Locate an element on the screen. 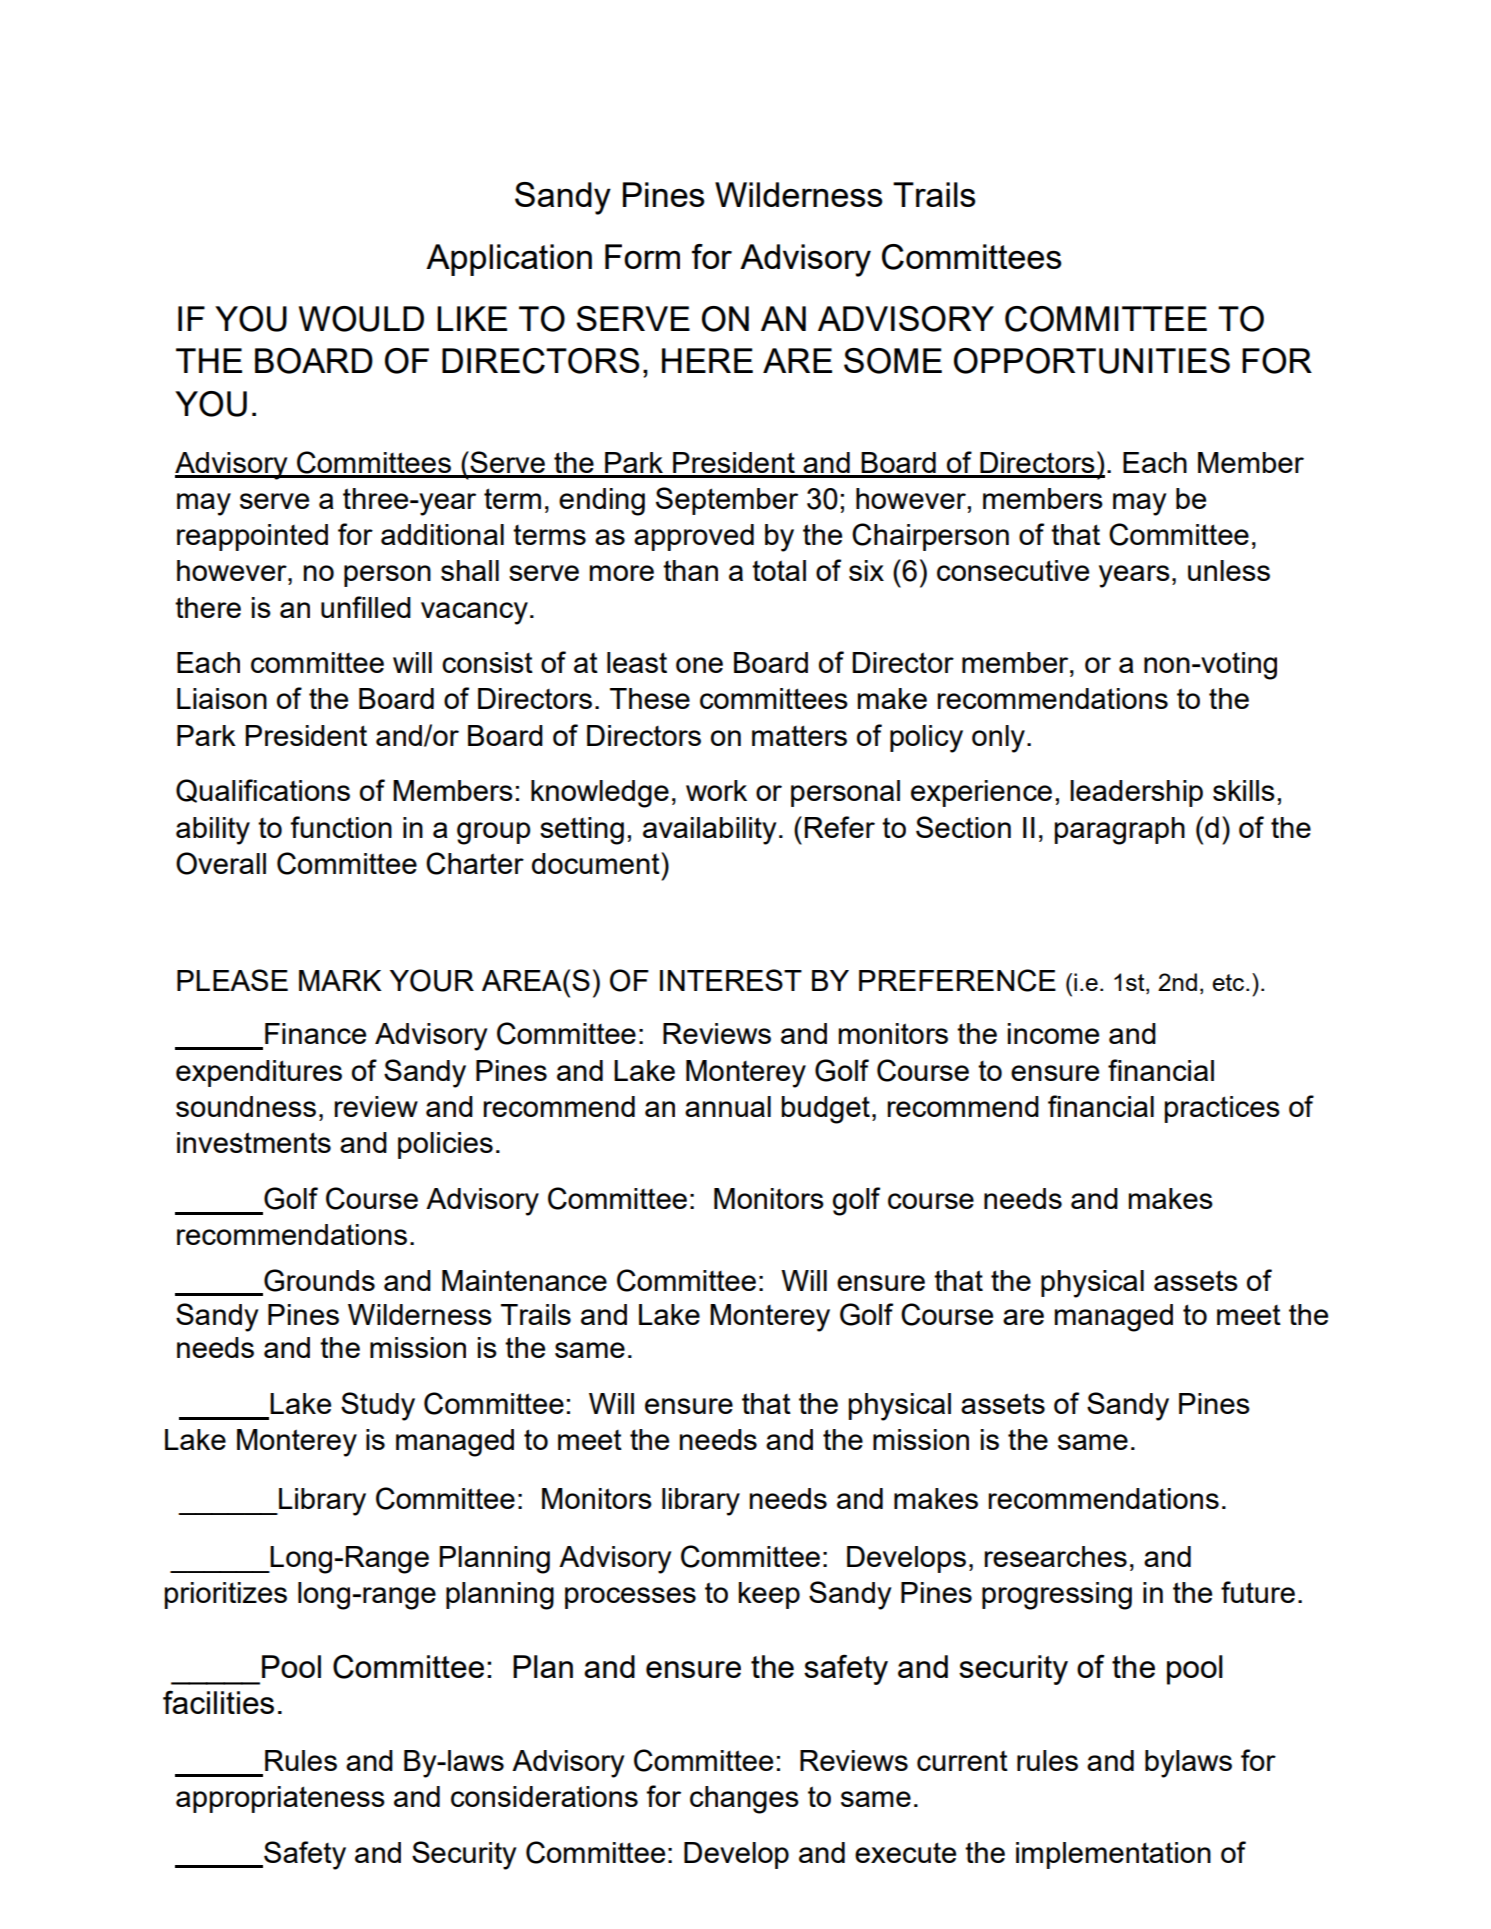  OPPORTUNITIES is located at coordinates (1092, 361).
